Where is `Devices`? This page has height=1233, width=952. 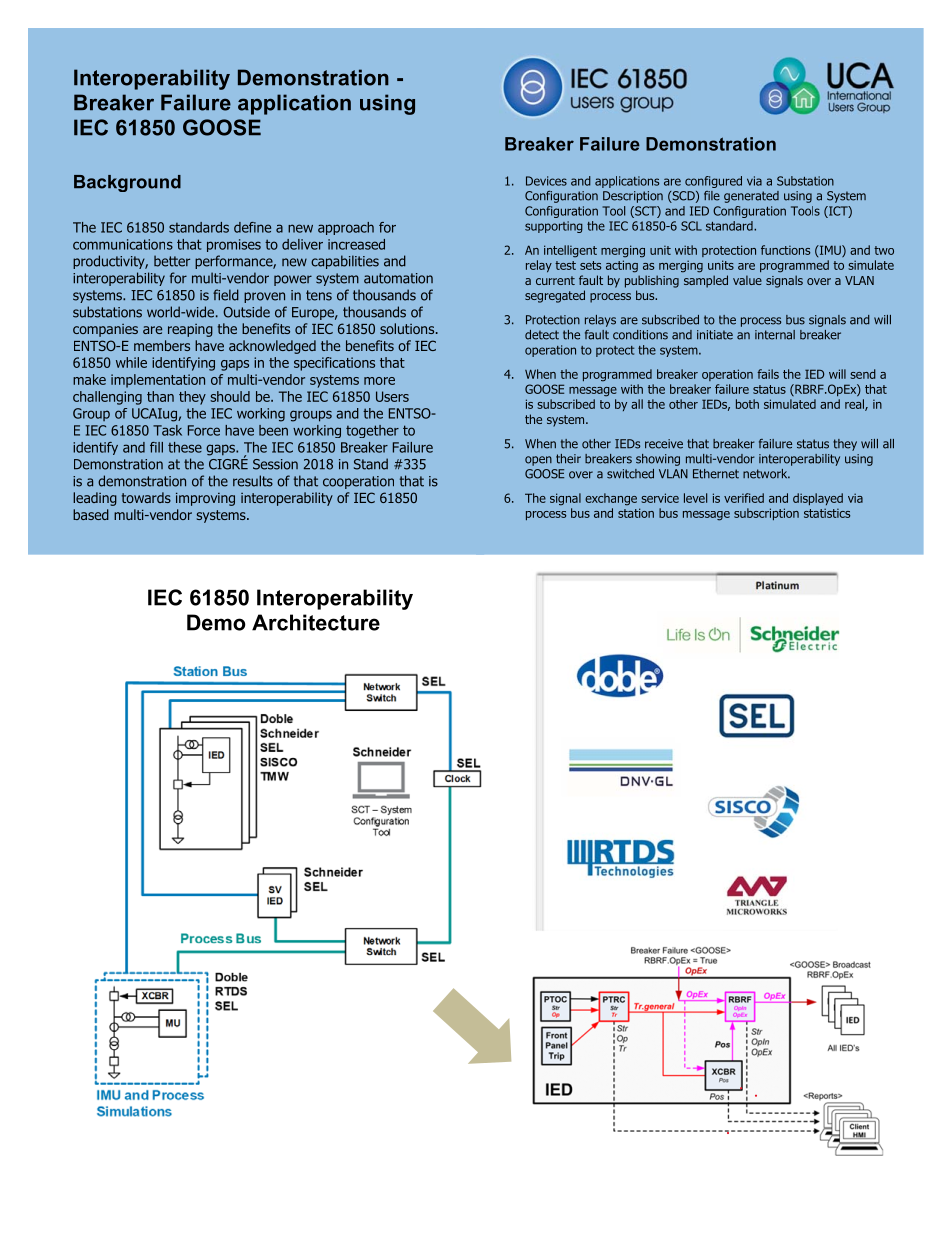
Devices is located at coordinates (546, 181).
